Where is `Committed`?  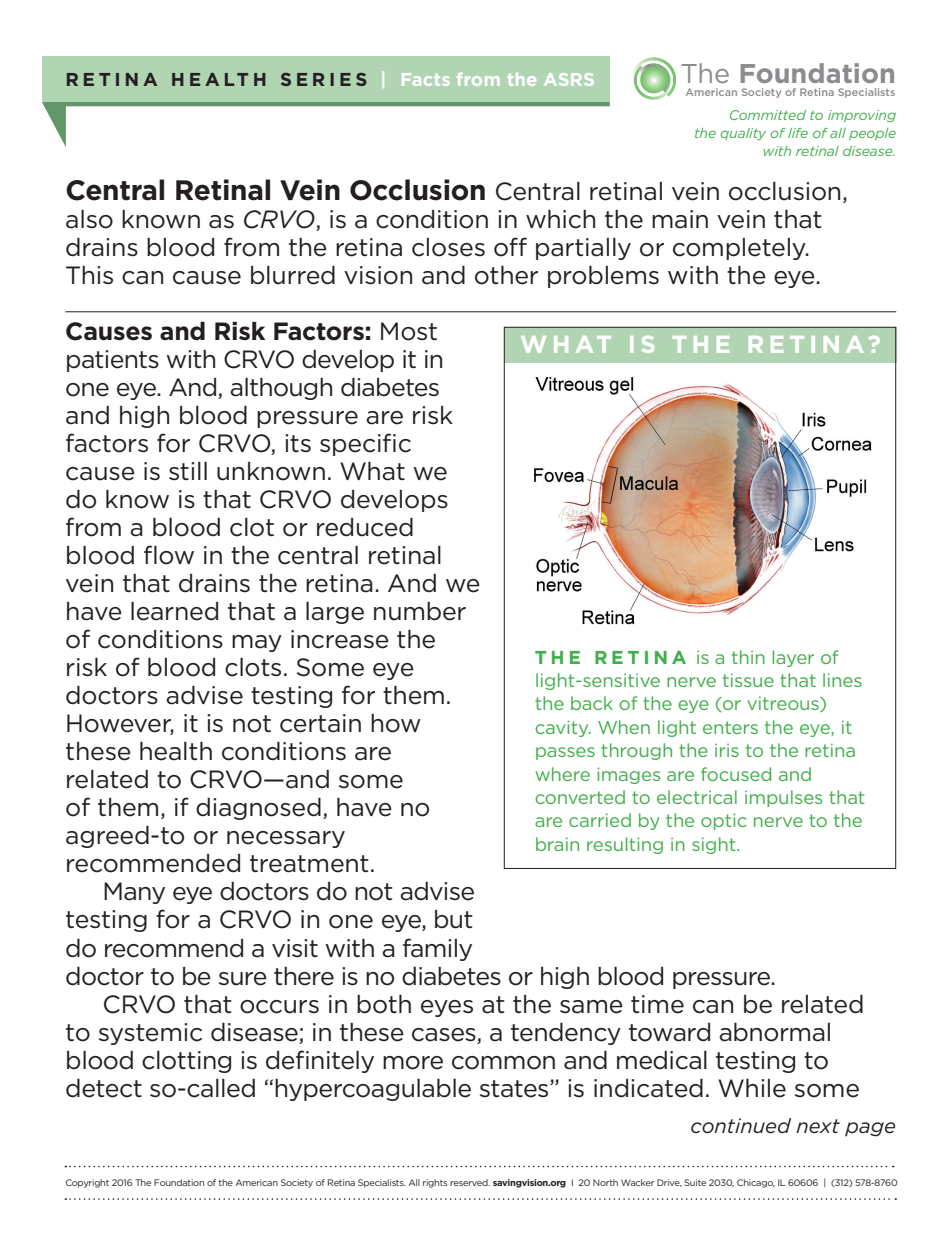 Committed is located at coordinates (768, 115).
